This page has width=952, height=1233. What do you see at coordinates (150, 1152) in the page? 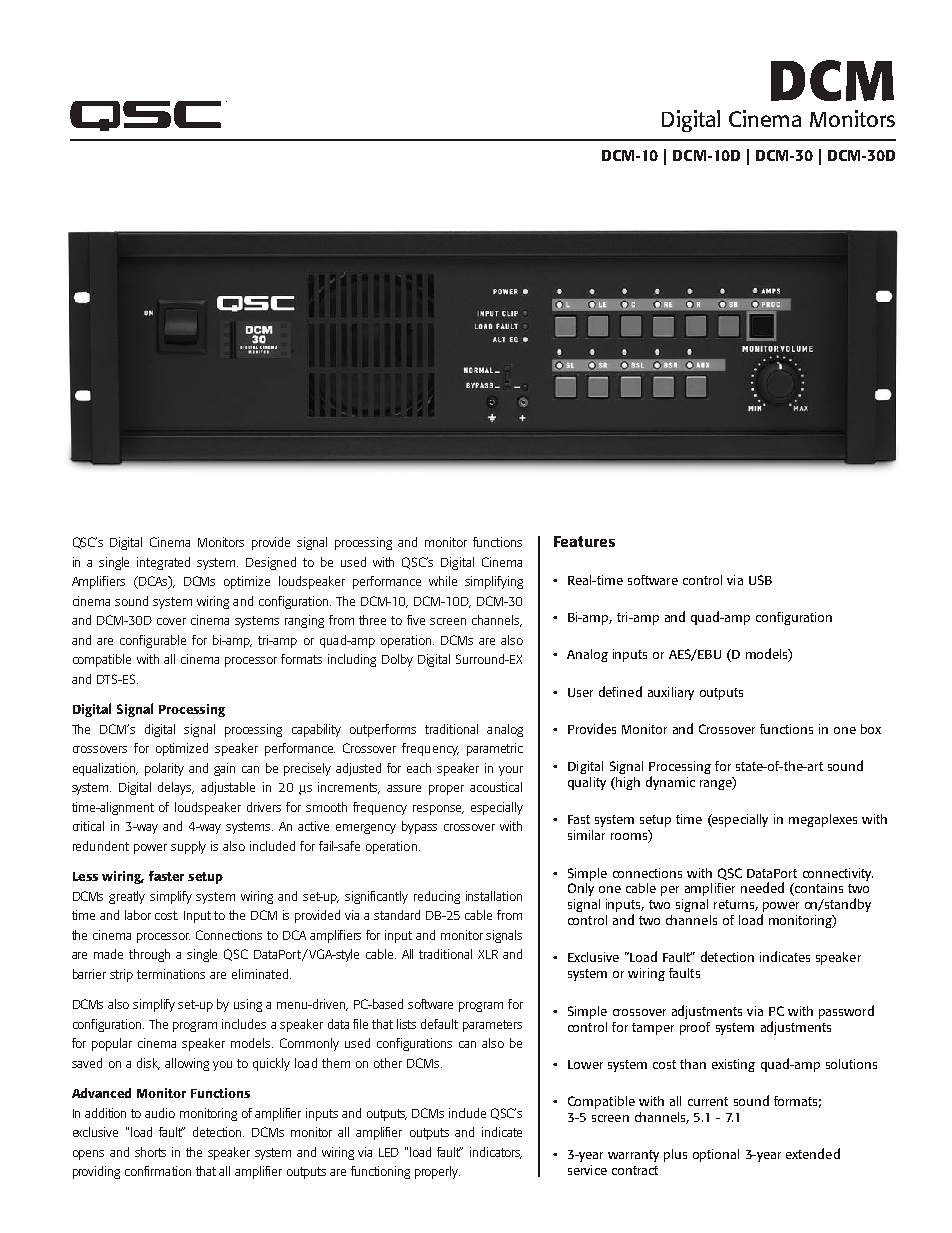
I see `shorts` at bounding box center [150, 1152].
